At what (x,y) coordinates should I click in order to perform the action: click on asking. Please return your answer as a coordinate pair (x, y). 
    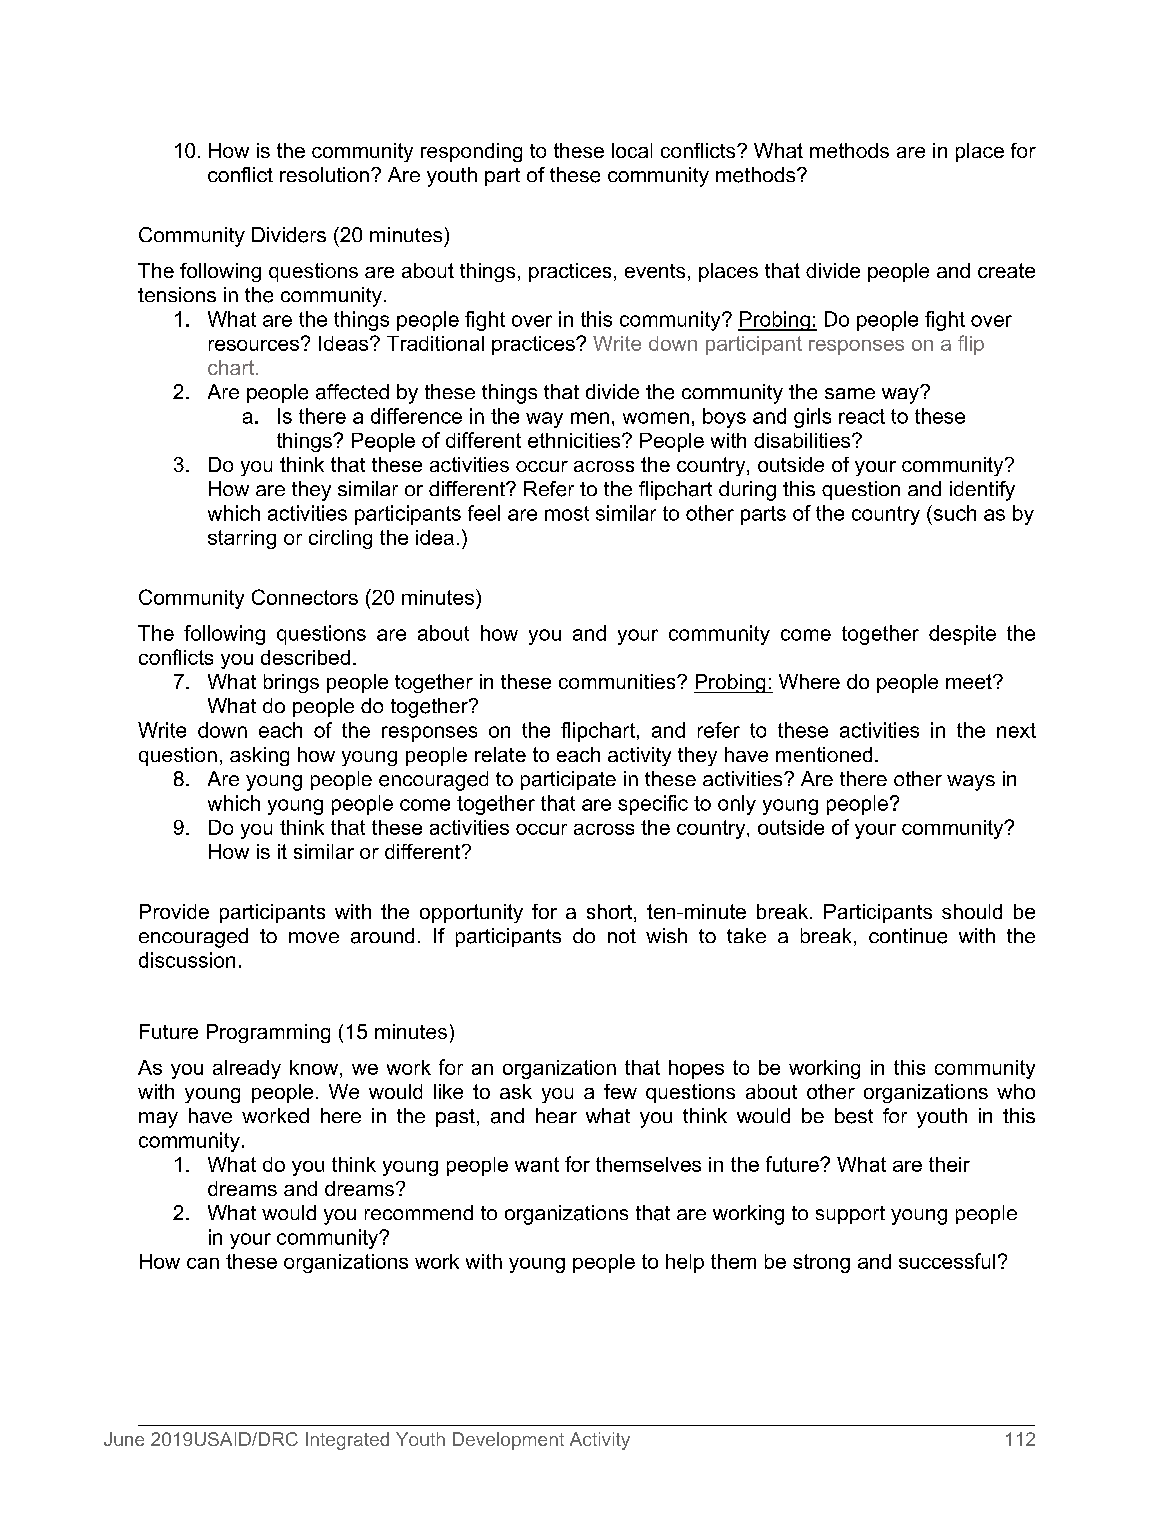
    Looking at the image, I should click on (259, 756).
